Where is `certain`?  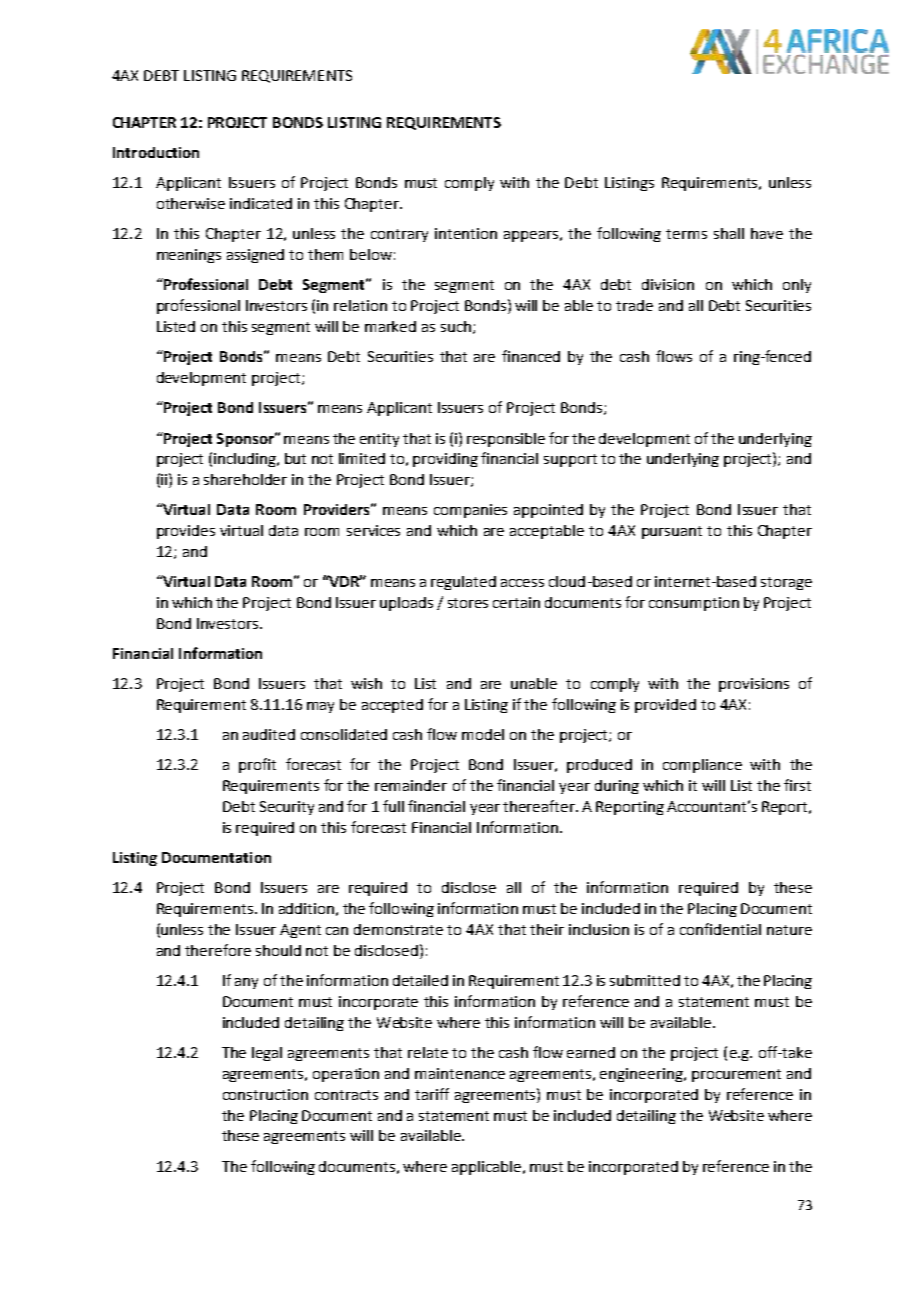 certain is located at coordinates (516, 602).
